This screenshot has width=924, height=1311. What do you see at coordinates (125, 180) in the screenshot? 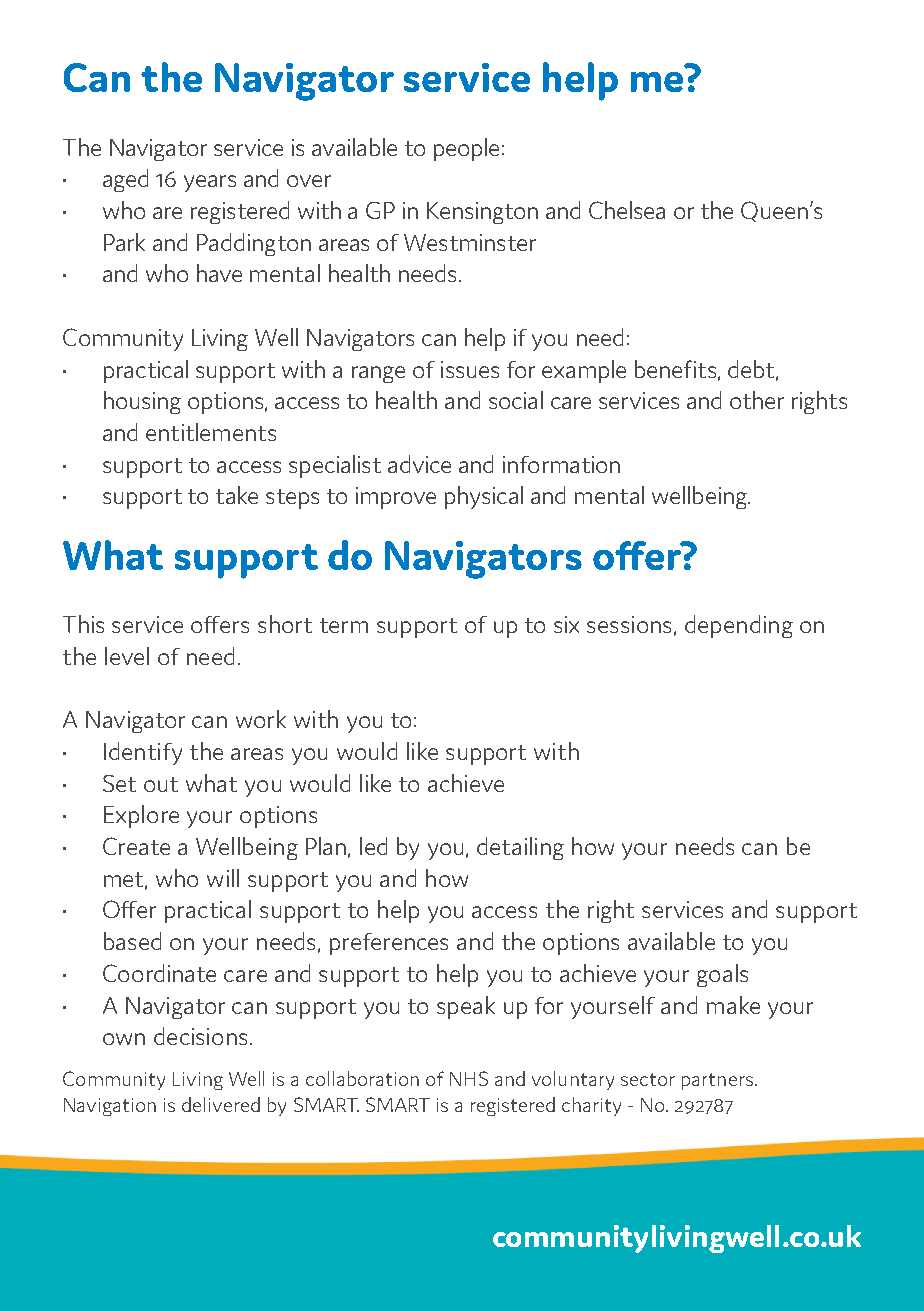
I see `aged` at bounding box center [125, 180].
